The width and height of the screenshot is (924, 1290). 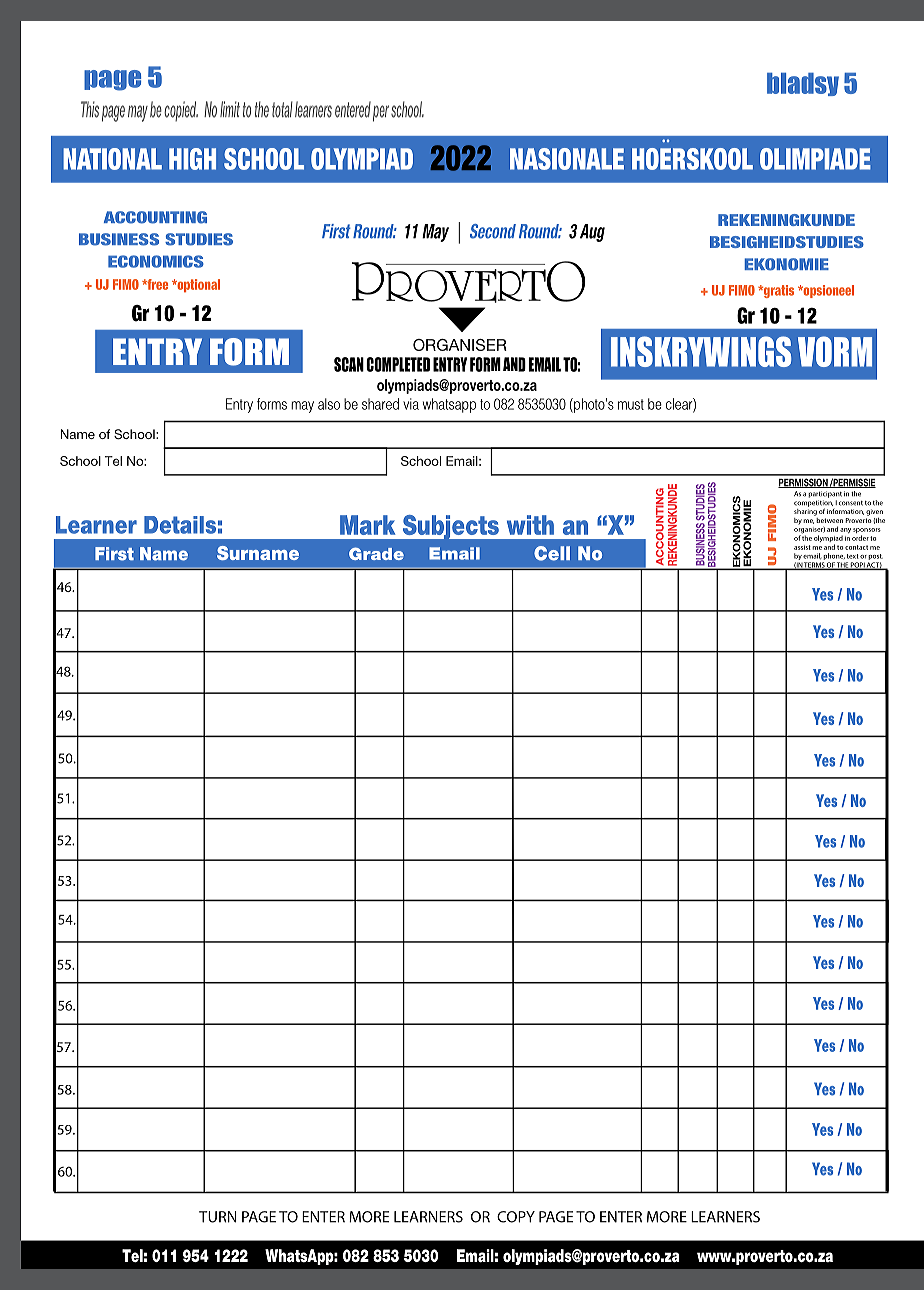 I want to click on COPY, so click(x=516, y=1217).
